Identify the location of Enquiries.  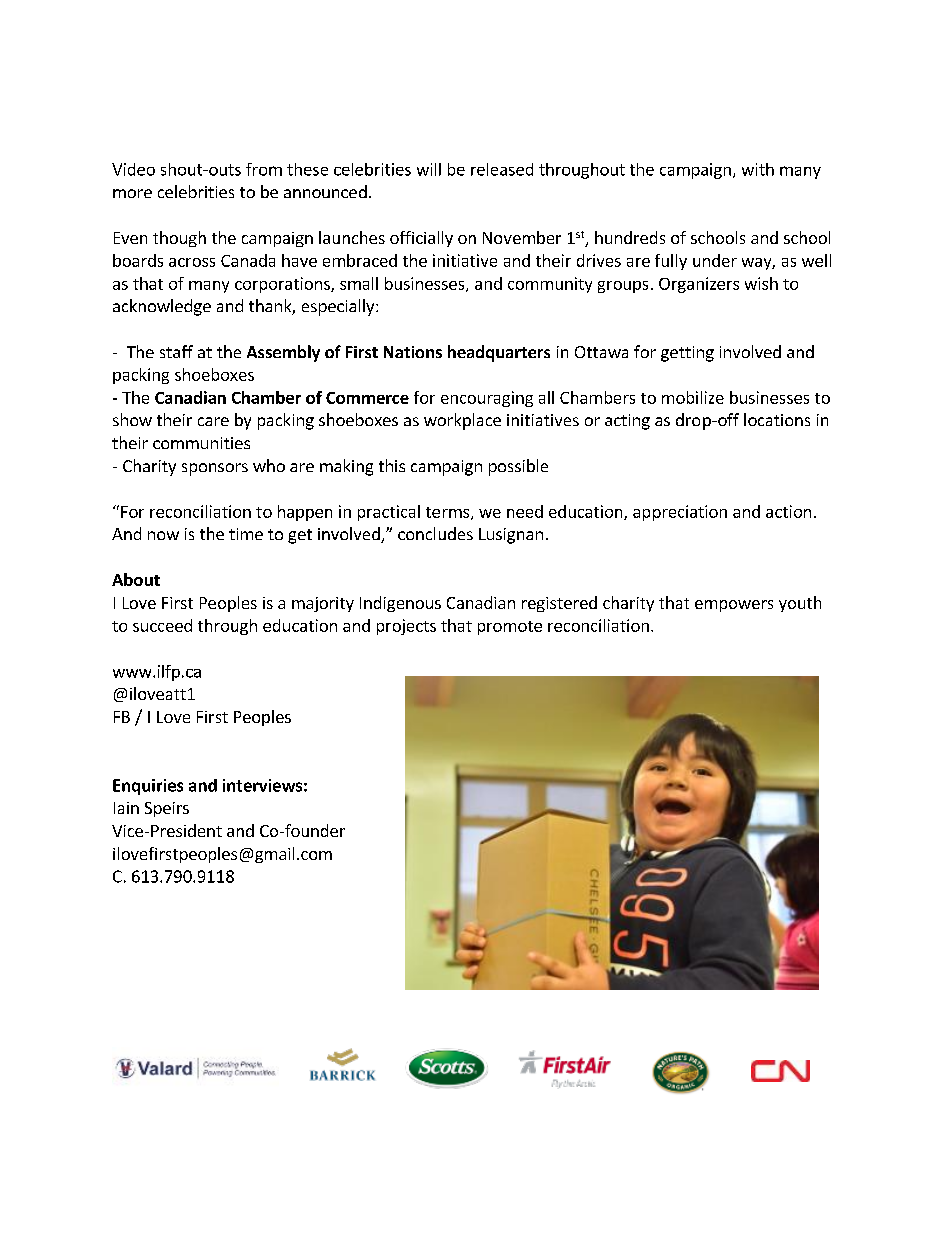
(148, 787).
